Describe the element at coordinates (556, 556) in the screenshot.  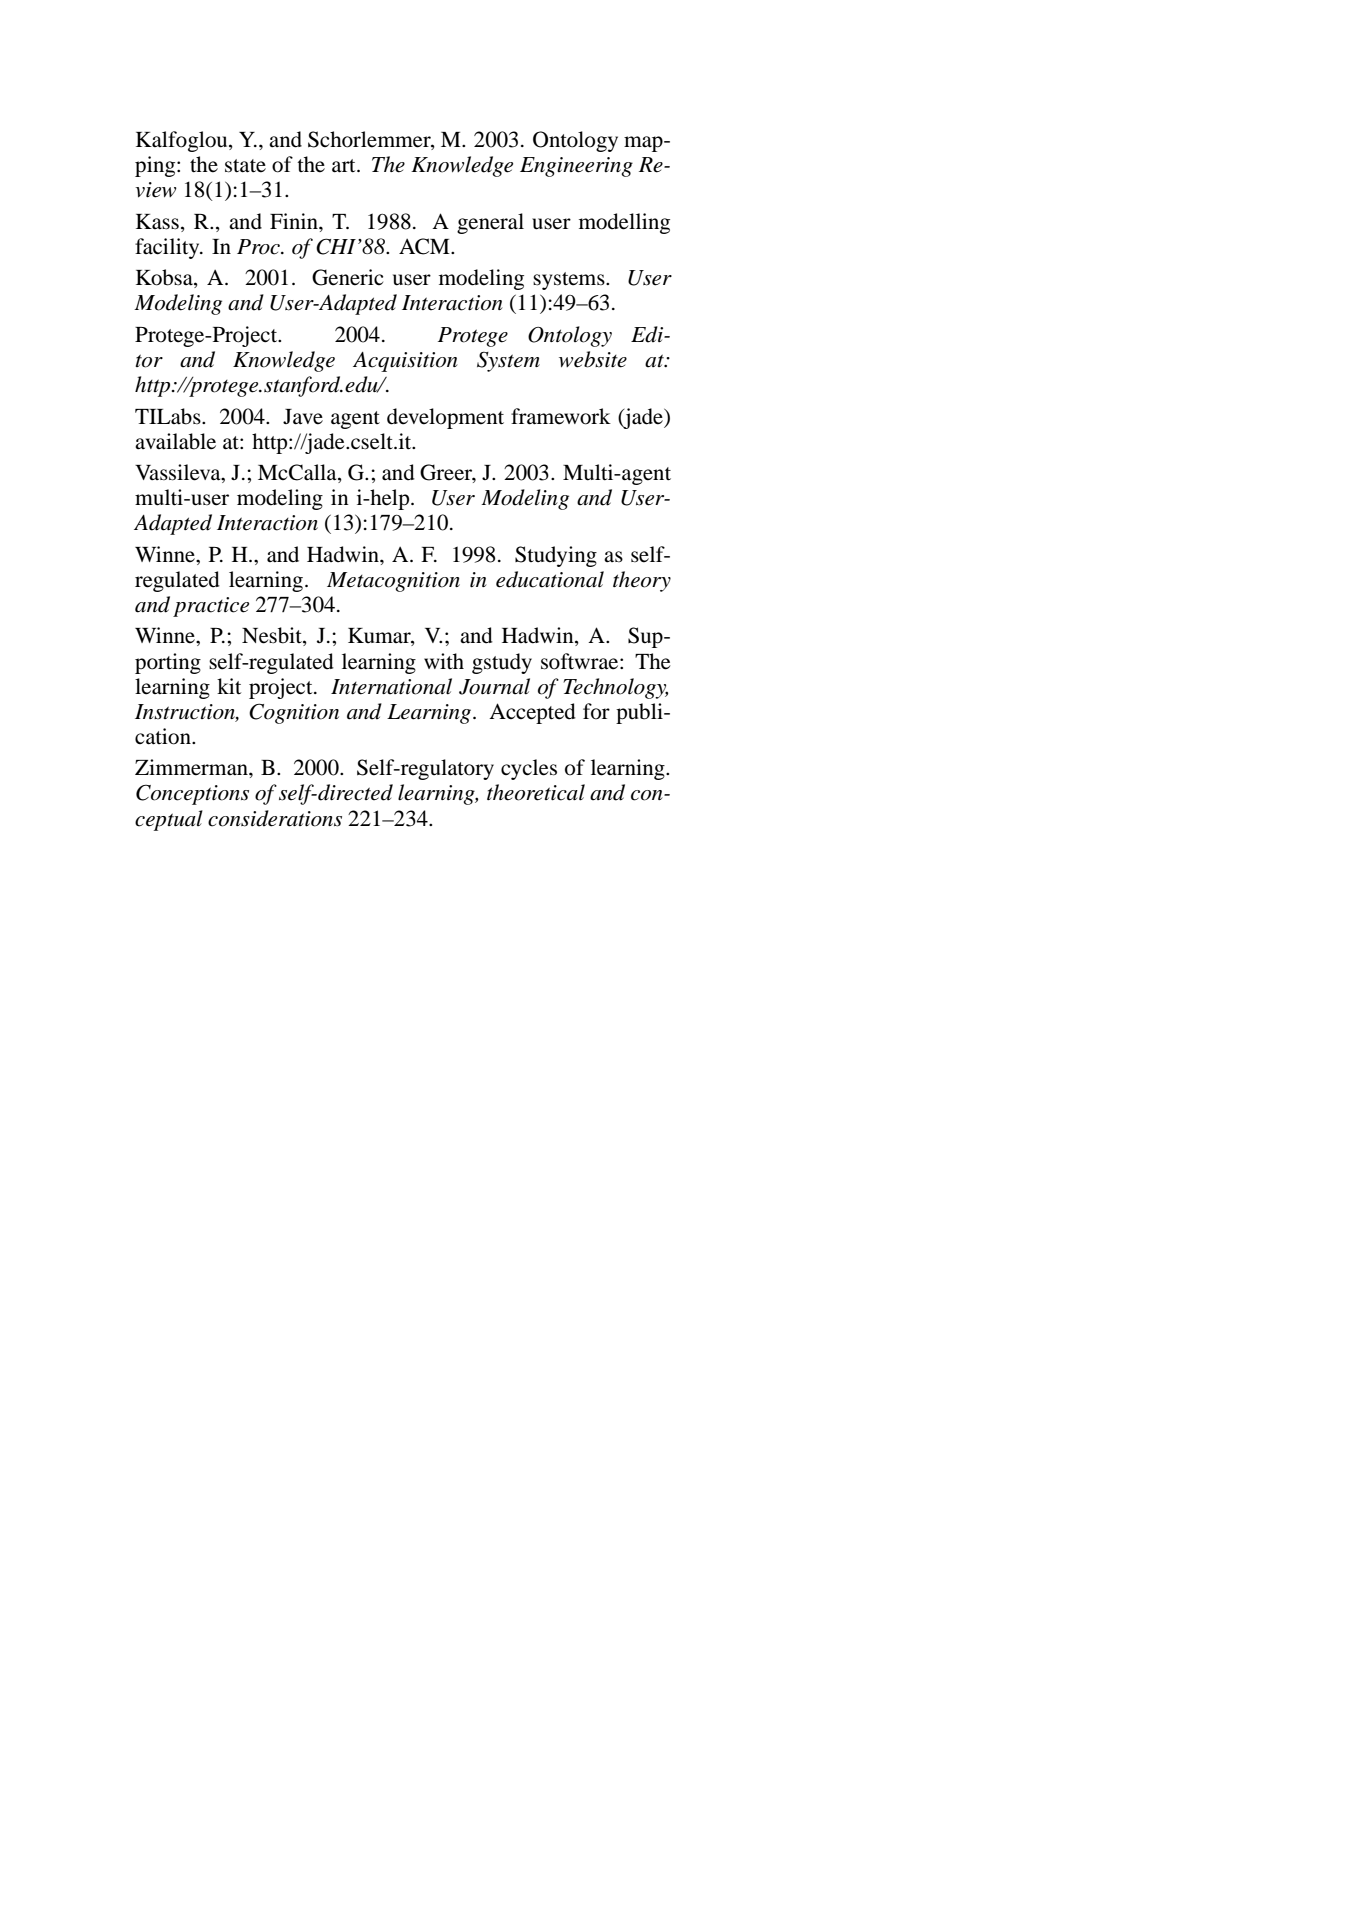
I see `Studying` at that location.
